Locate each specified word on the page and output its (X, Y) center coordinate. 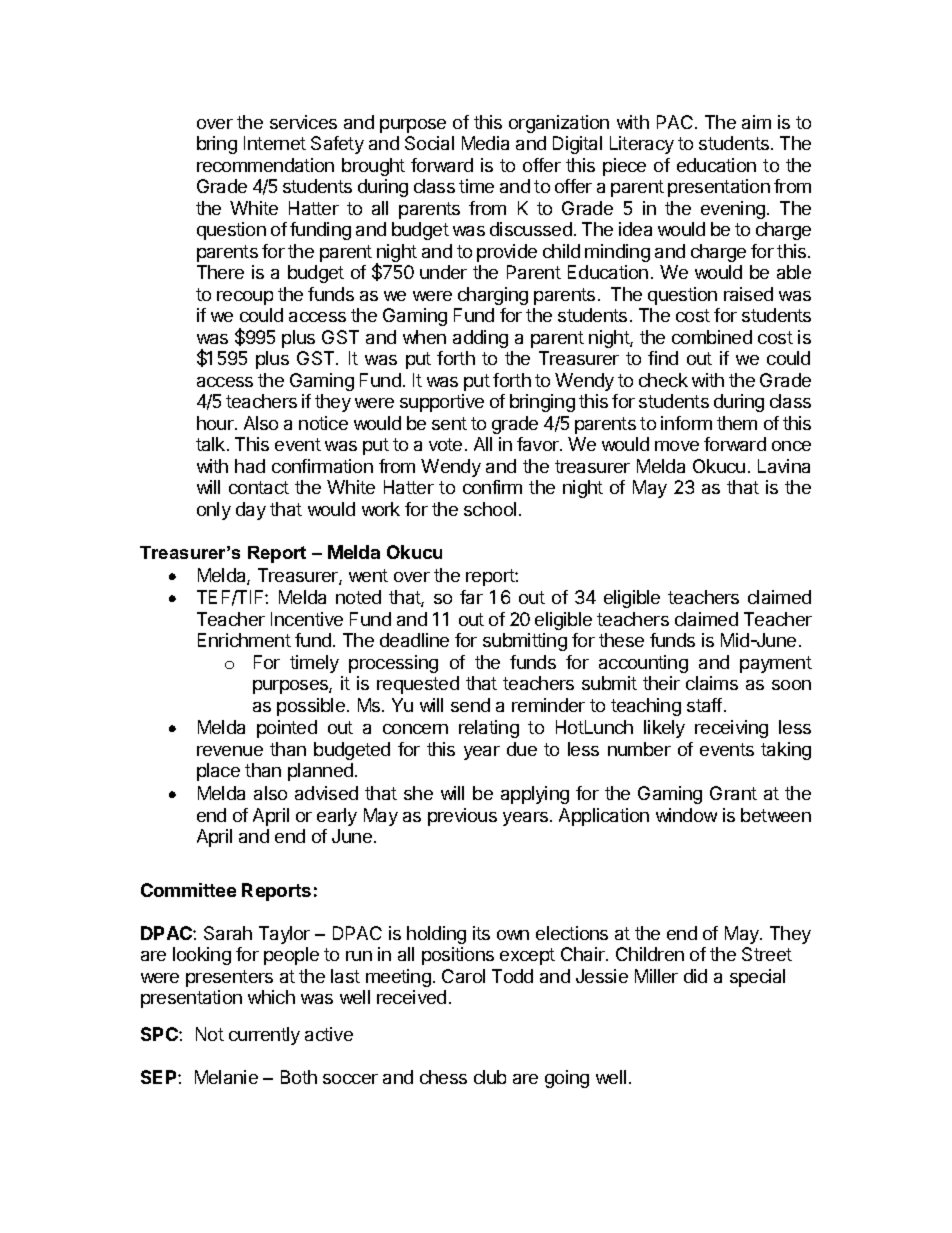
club (490, 1077)
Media (485, 143)
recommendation (265, 165)
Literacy (642, 145)
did (695, 976)
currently (264, 1036)
